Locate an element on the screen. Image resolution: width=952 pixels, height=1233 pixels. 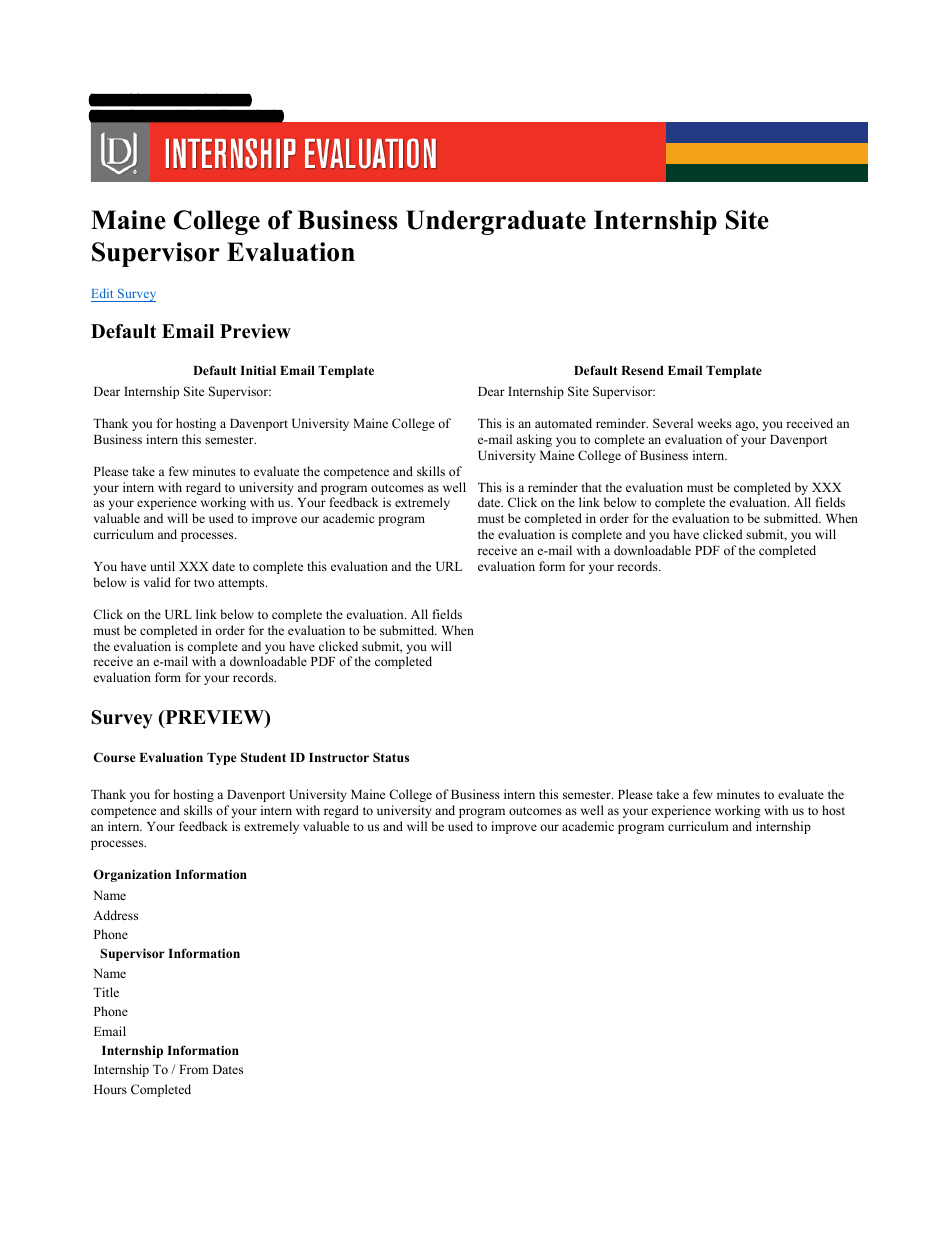
that is located at coordinates (592, 487).
